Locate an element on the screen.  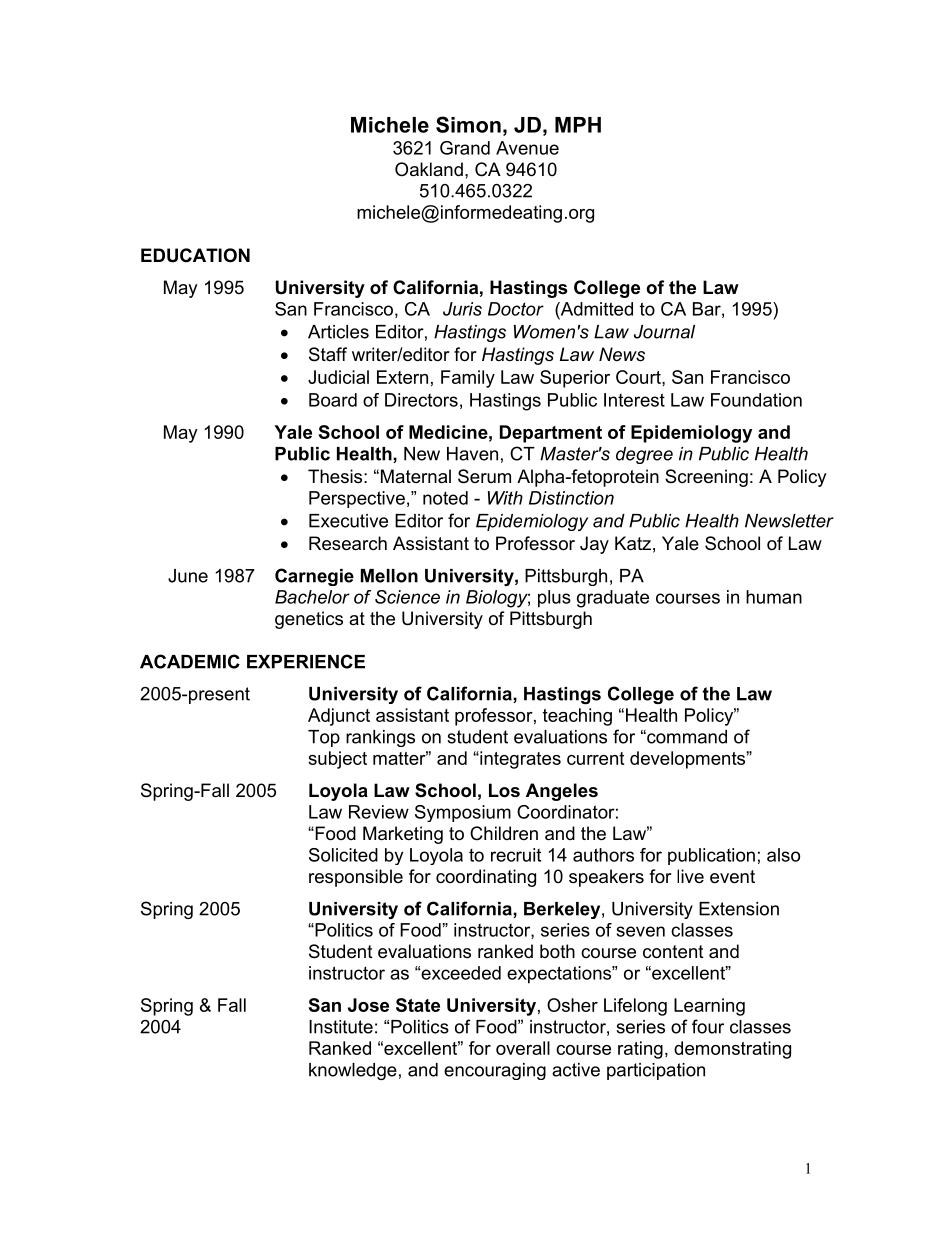
EXPERIENCE is located at coordinates (306, 661).
